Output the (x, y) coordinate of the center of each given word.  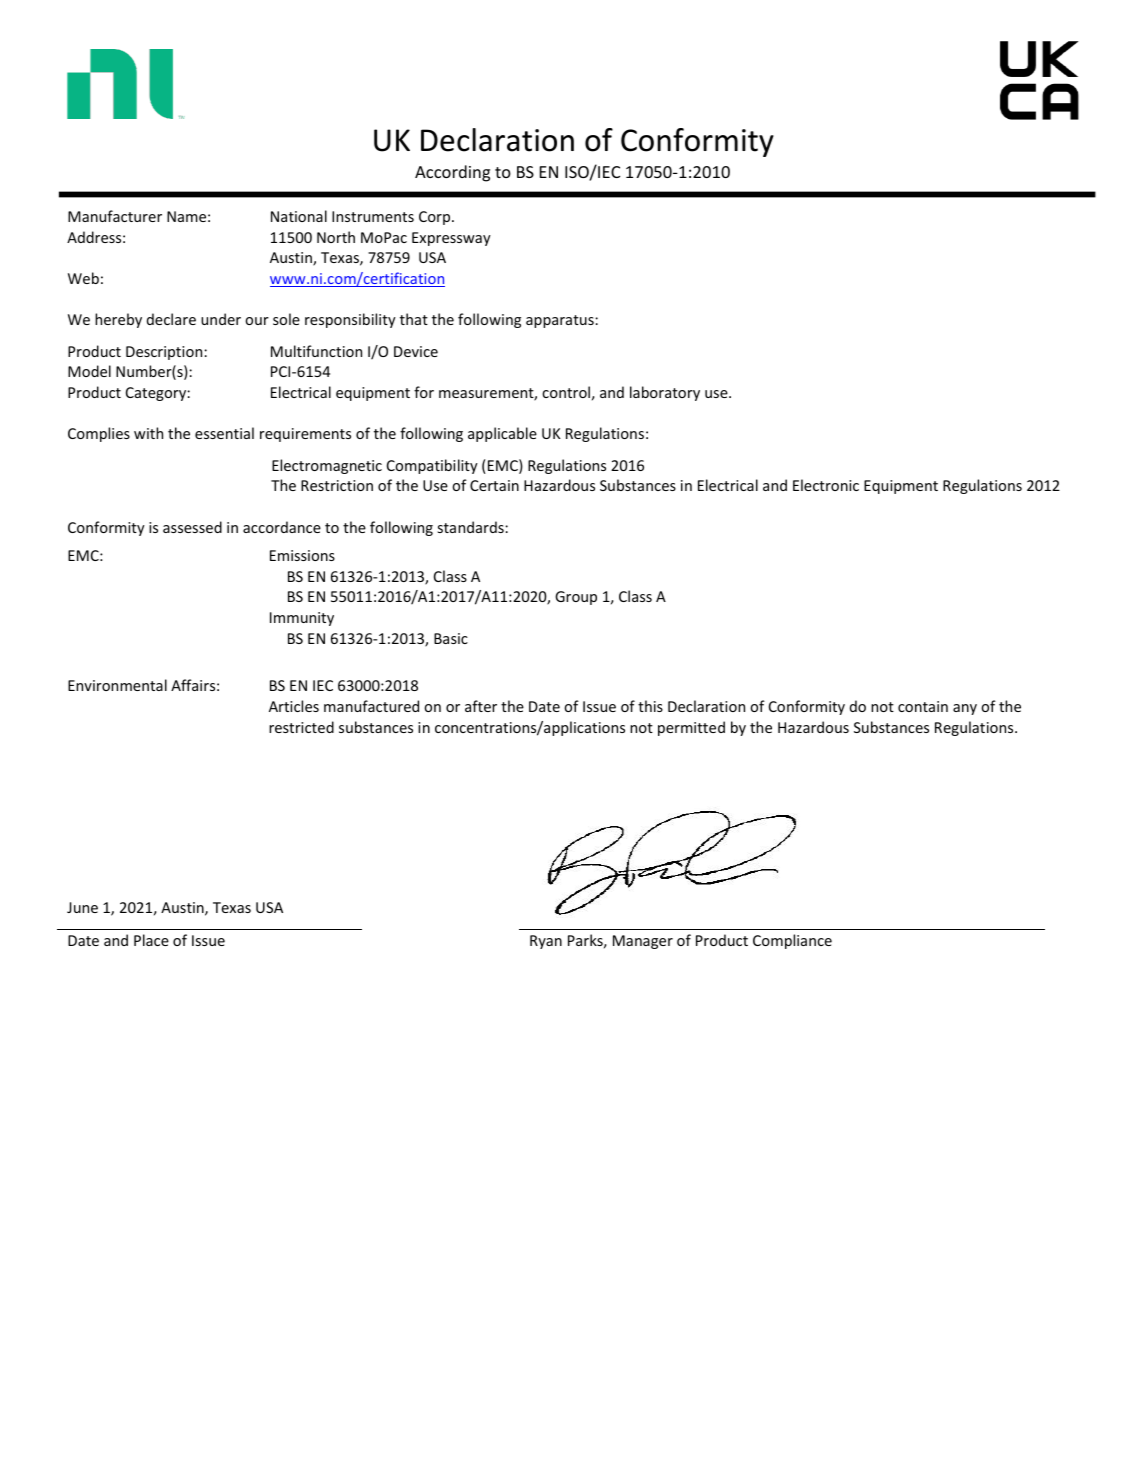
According (452, 173)
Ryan (546, 942)
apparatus (561, 321)
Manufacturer (115, 216)
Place (151, 940)
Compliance (792, 941)
